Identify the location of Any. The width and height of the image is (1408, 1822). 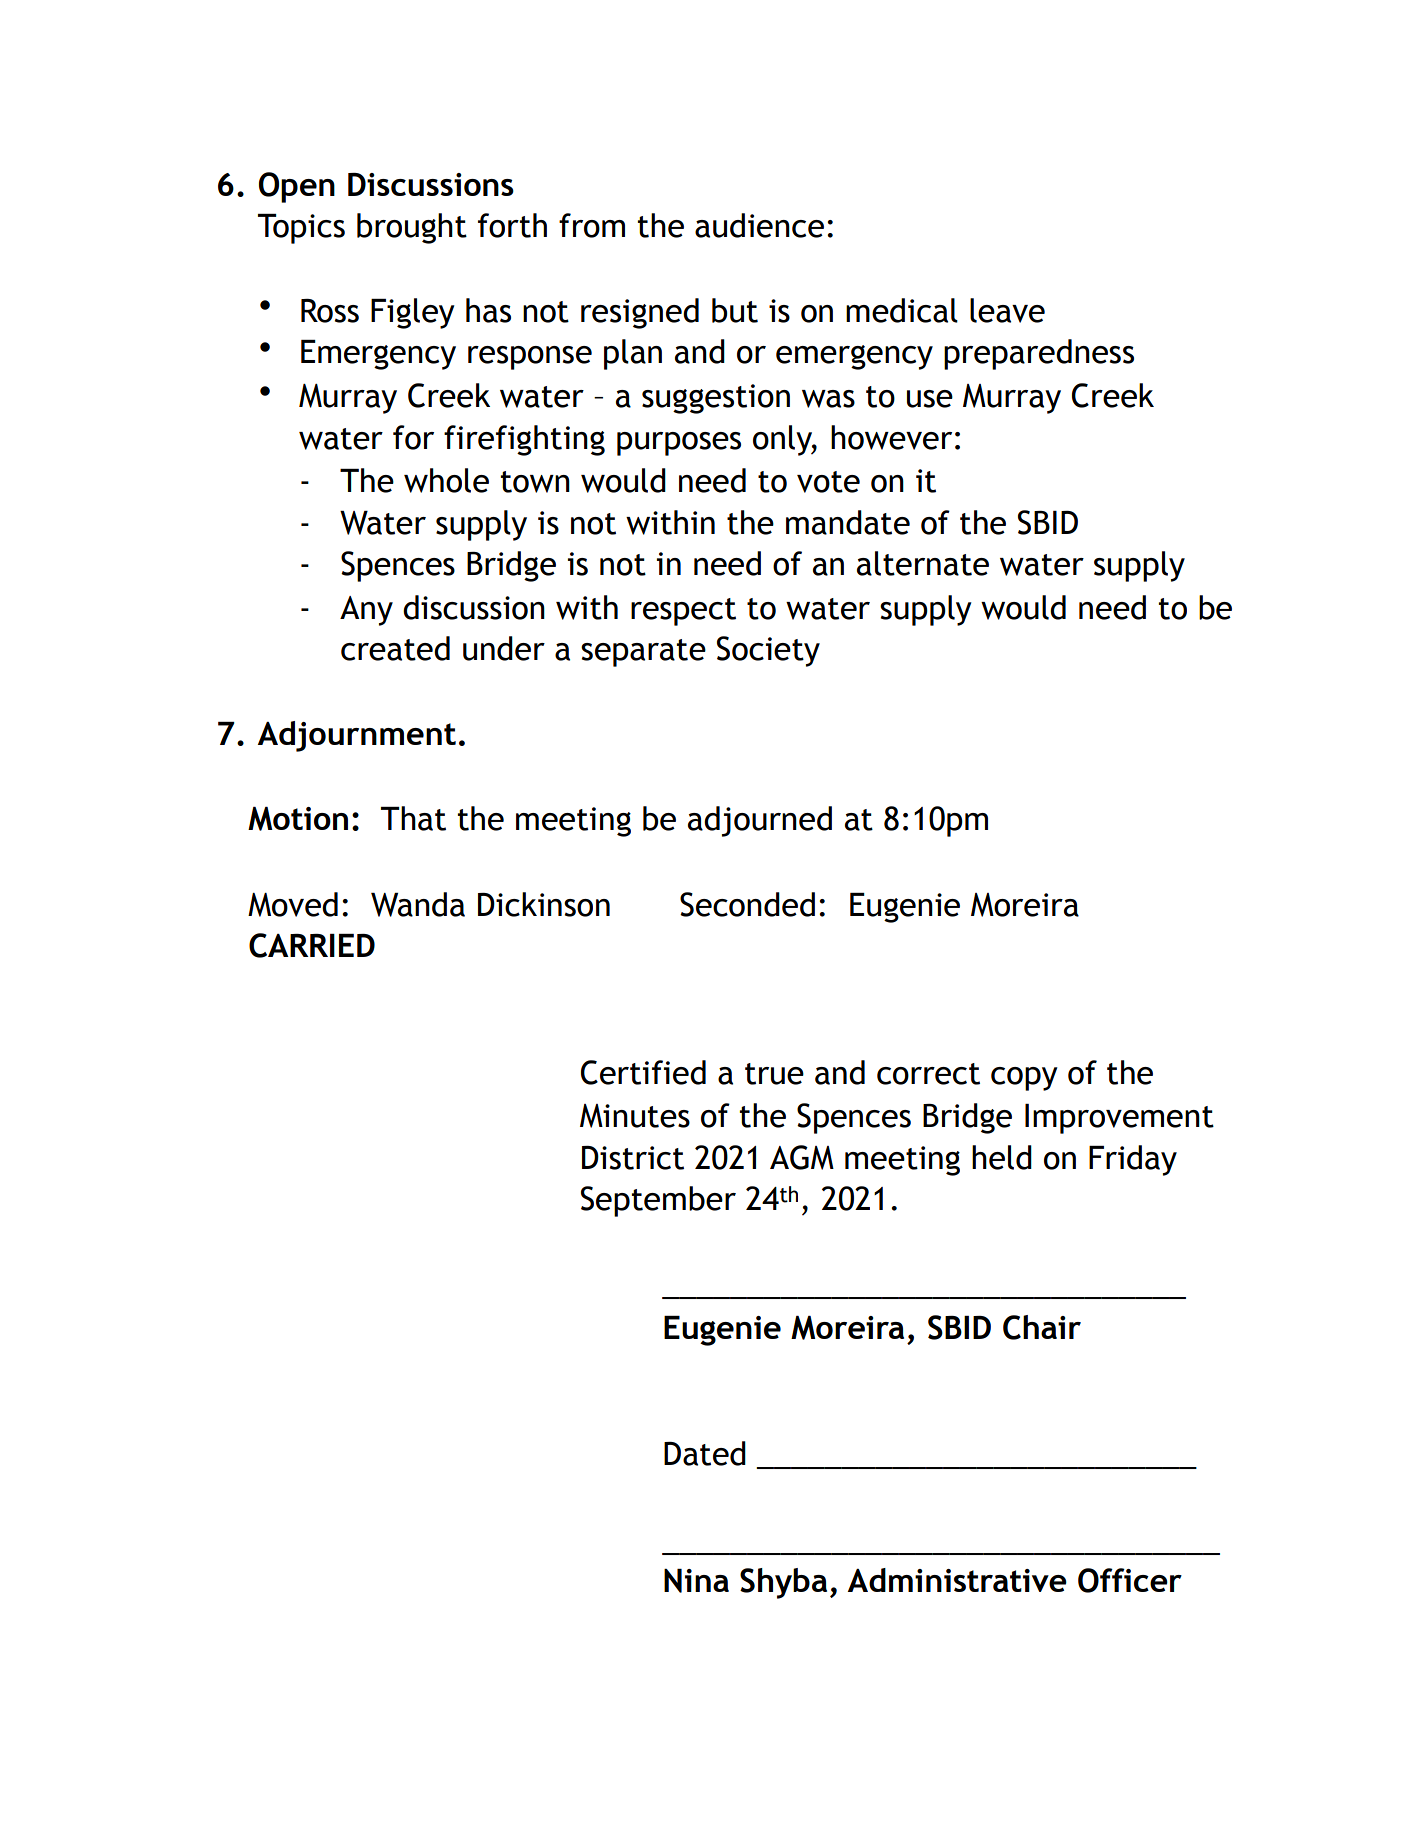
(366, 611).
